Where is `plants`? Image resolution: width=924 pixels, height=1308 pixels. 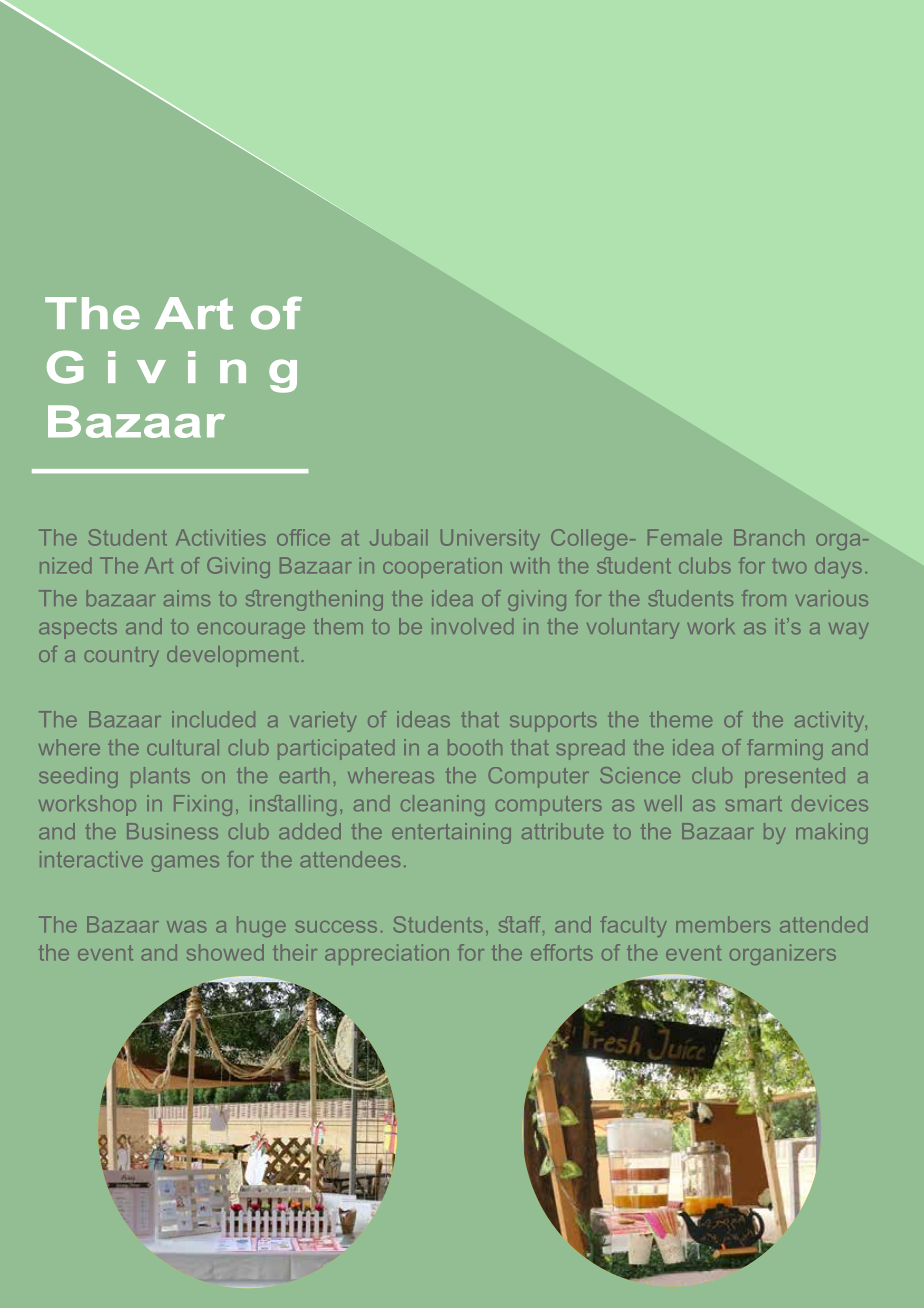
plants is located at coordinates (160, 777).
